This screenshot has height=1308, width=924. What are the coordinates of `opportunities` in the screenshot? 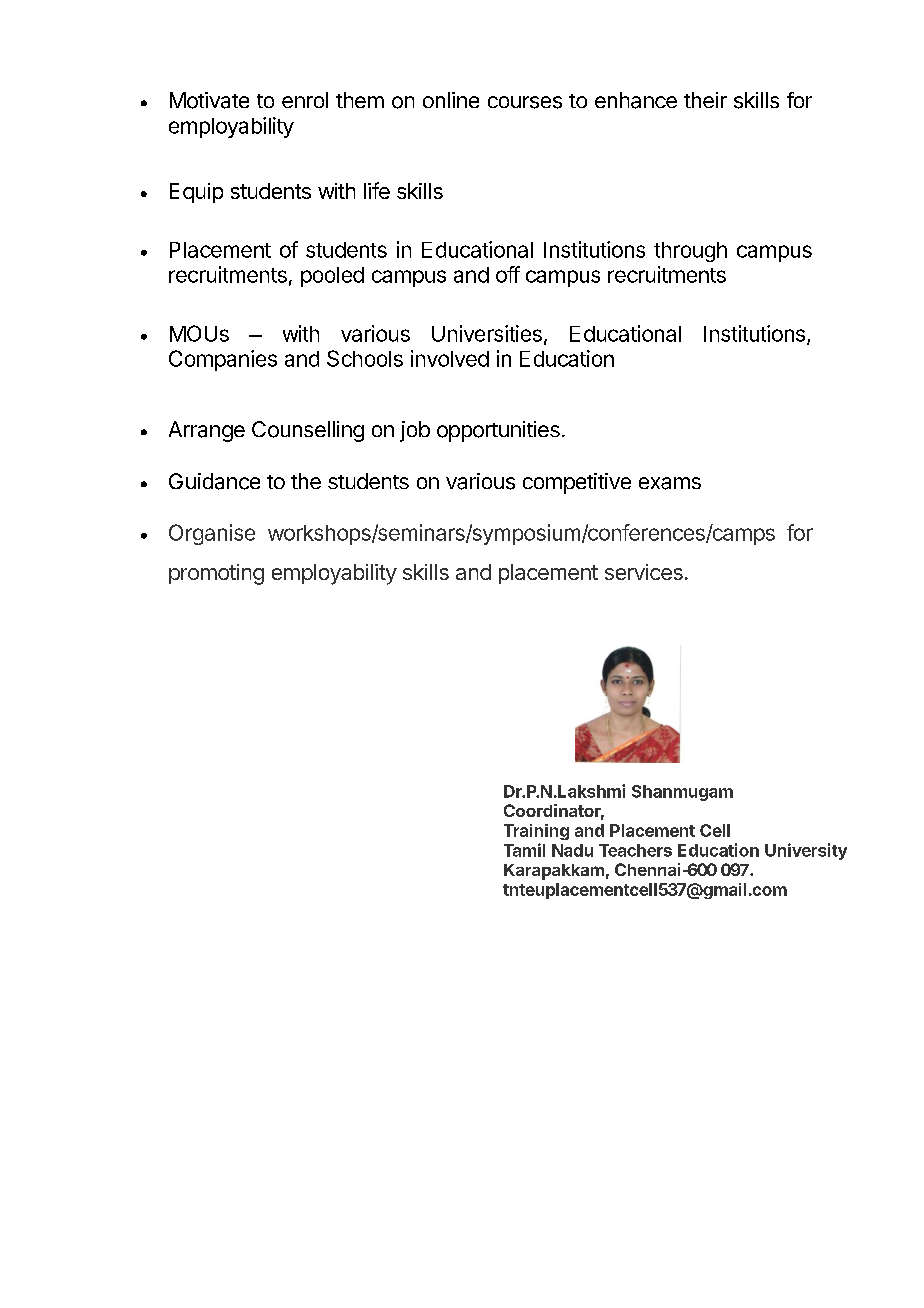 It's located at (498, 431).
